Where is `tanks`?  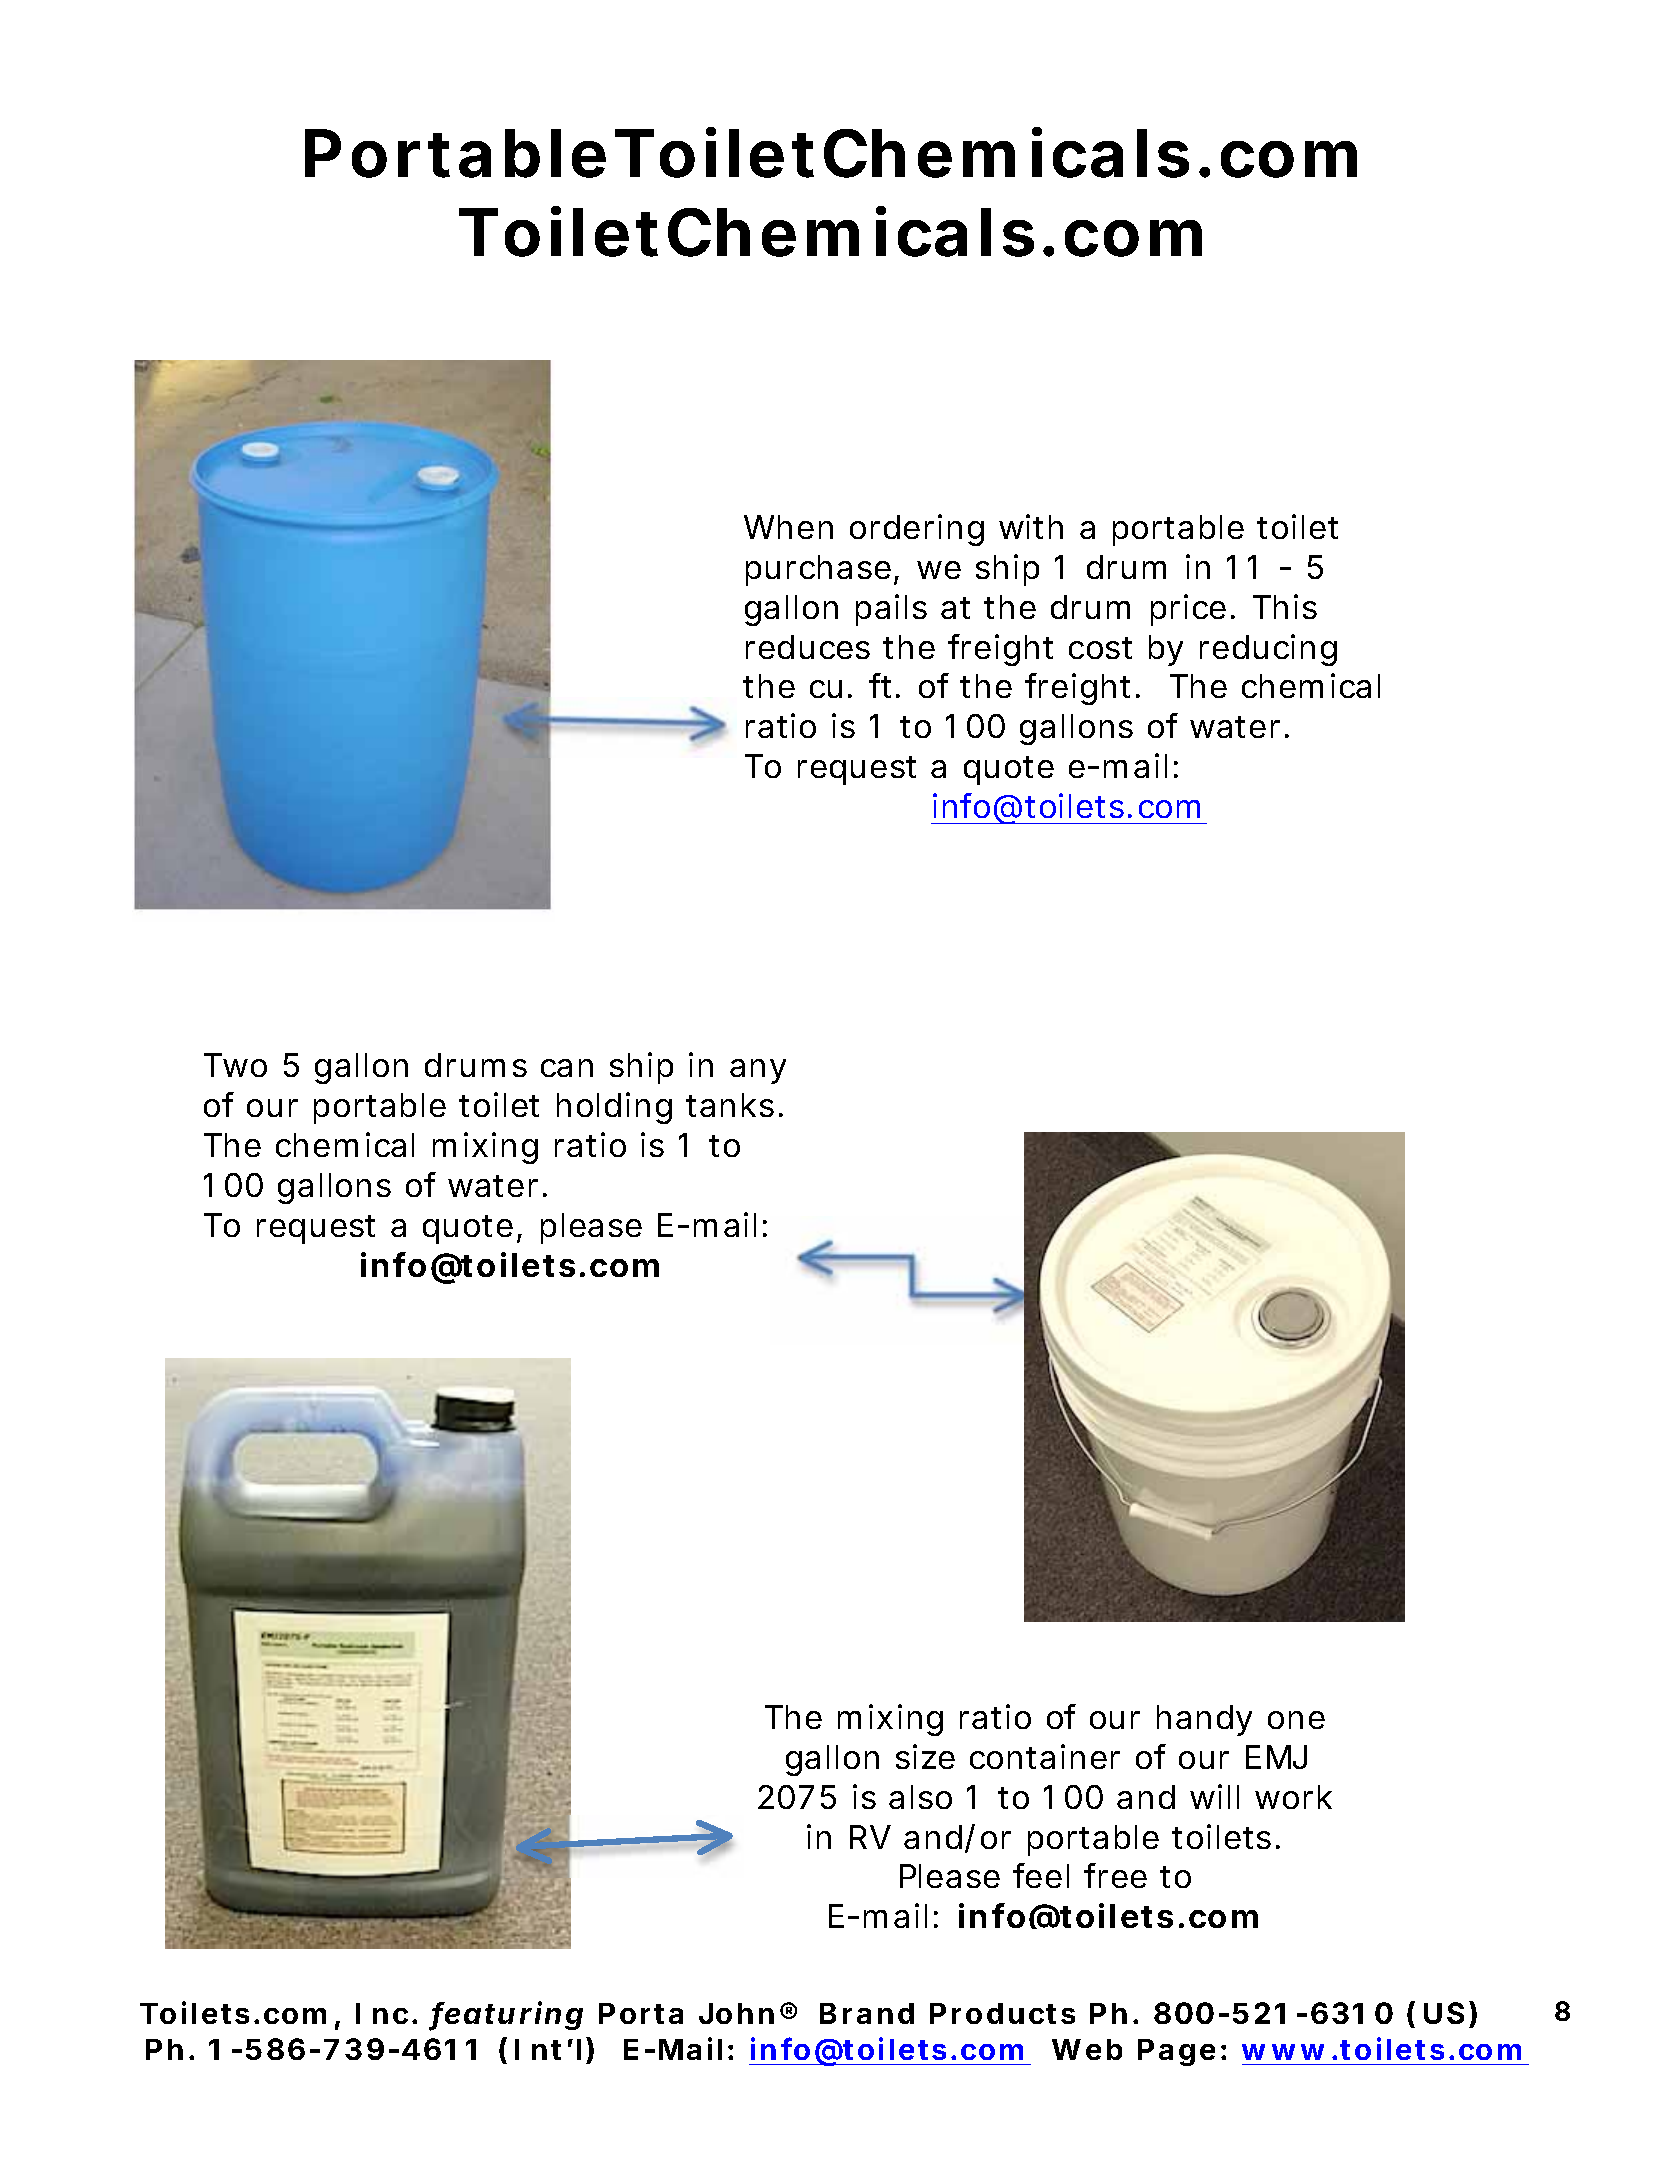
tanks is located at coordinates (730, 1105).
